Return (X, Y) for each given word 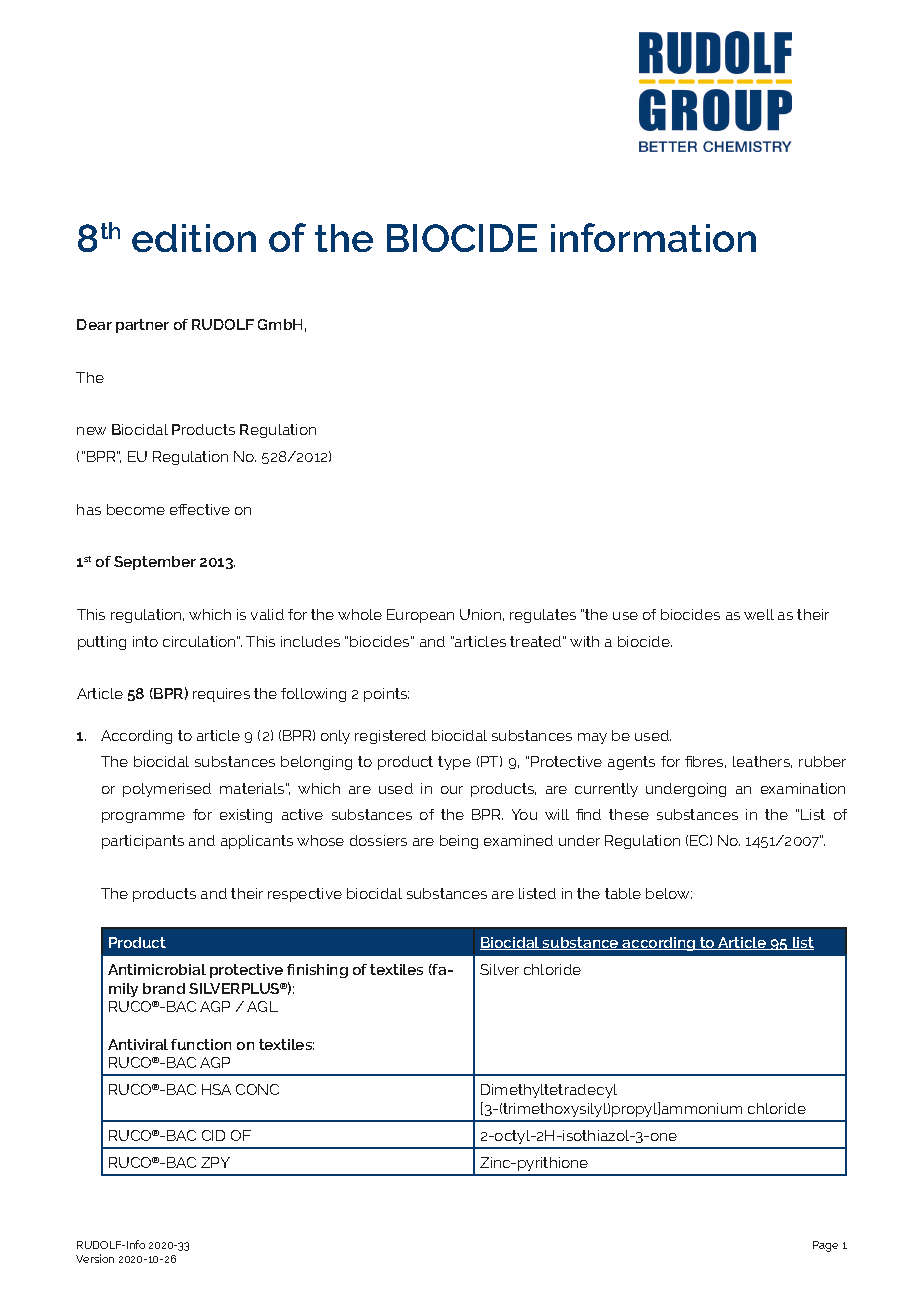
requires (221, 695)
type (454, 763)
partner (142, 326)
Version (95, 1258)
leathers (762, 762)
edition (194, 238)
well (759, 614)
